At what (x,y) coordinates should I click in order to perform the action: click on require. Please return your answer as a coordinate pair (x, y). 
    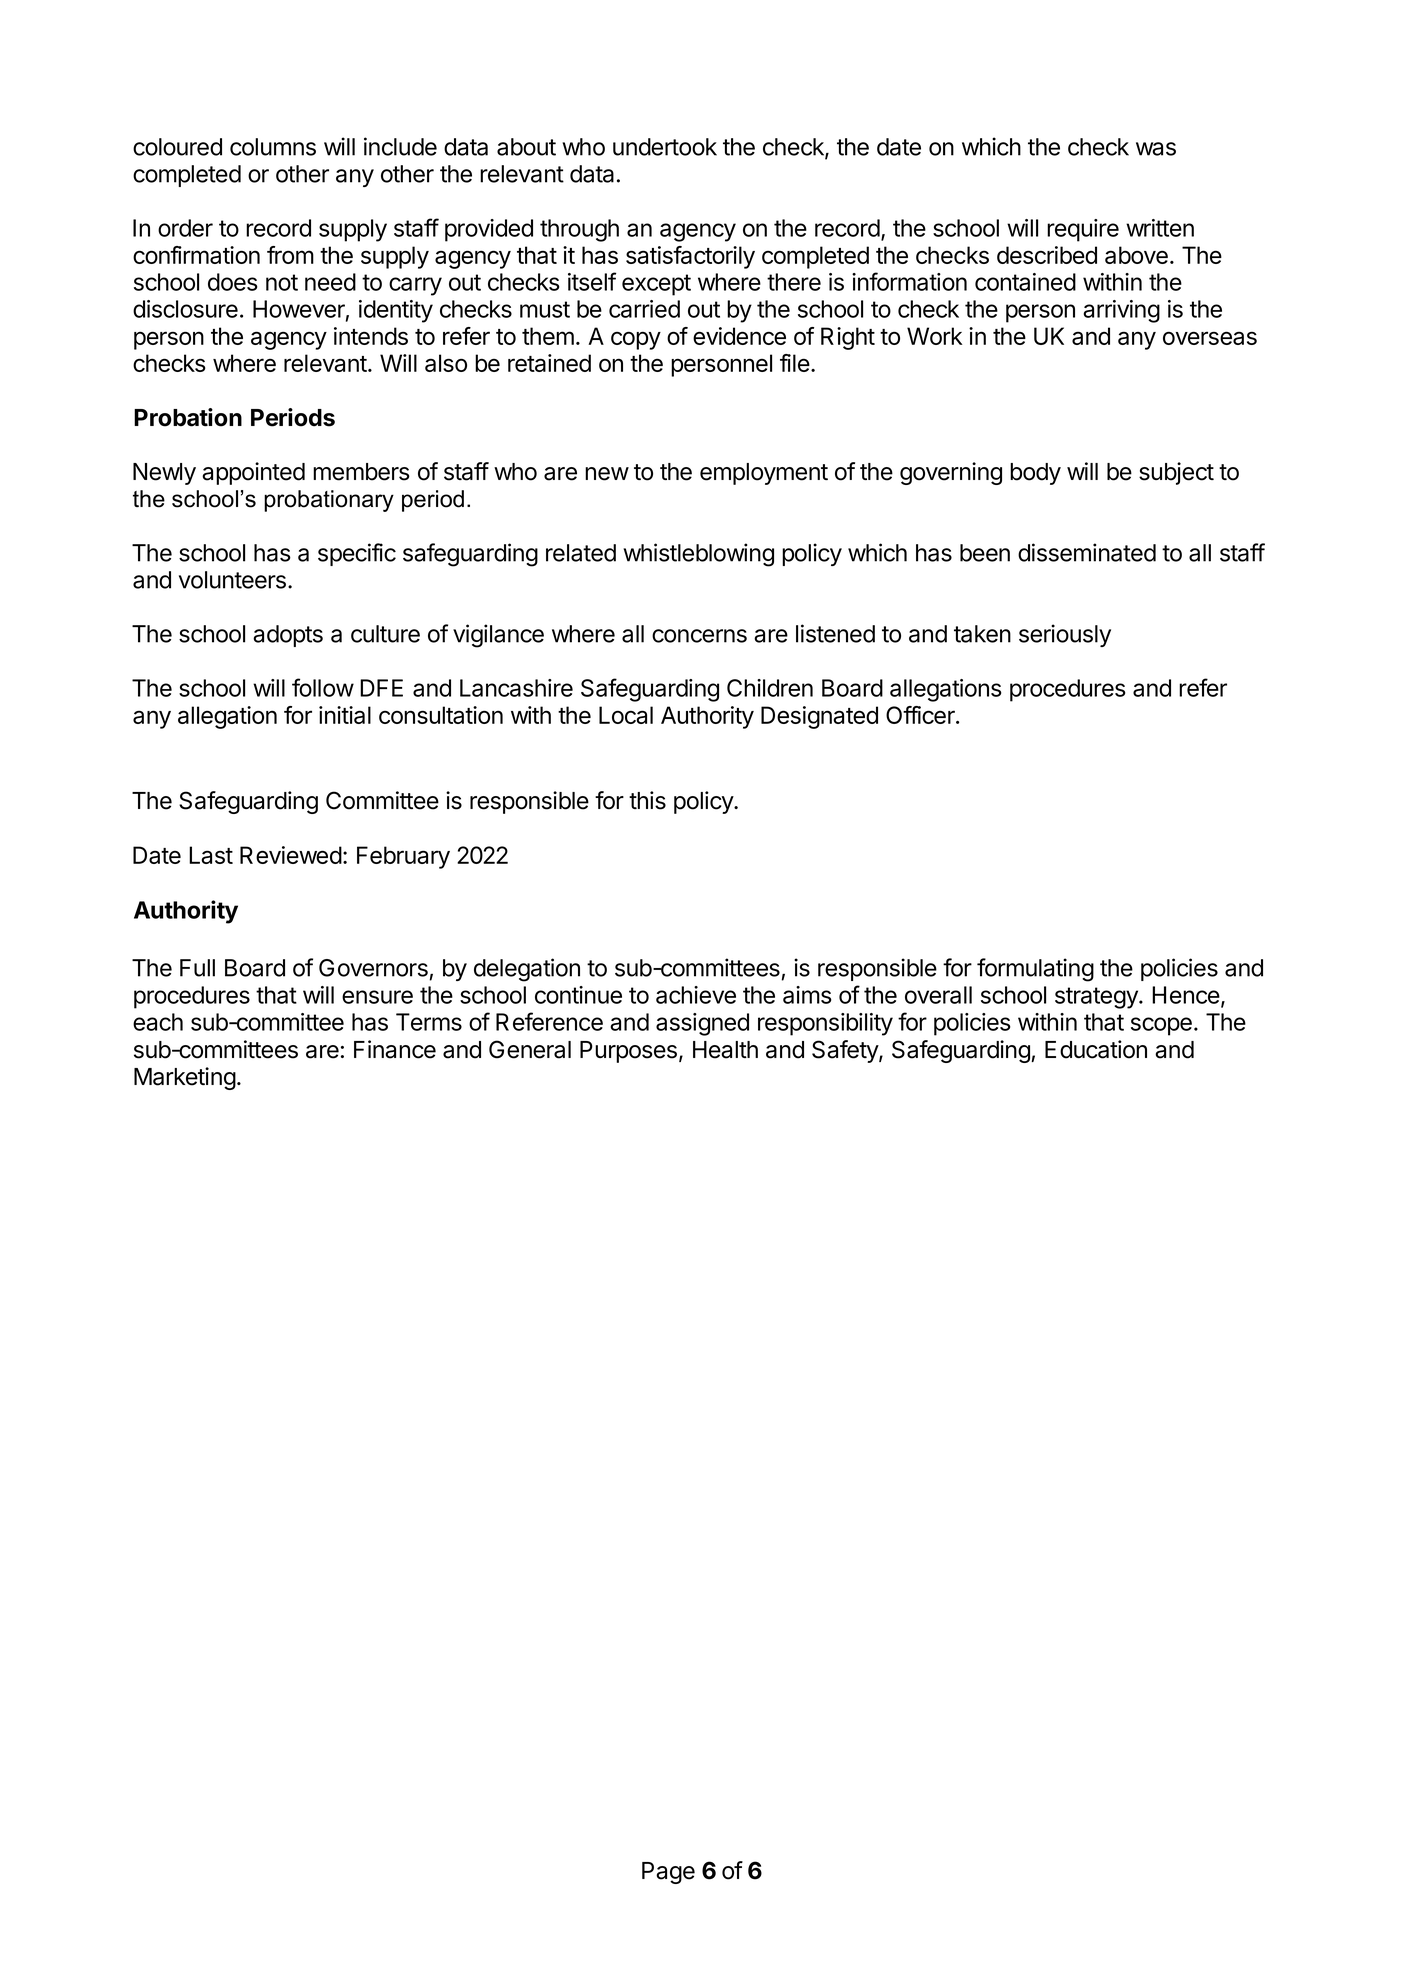
    Looking at the image, I should click on (1083, 230).
